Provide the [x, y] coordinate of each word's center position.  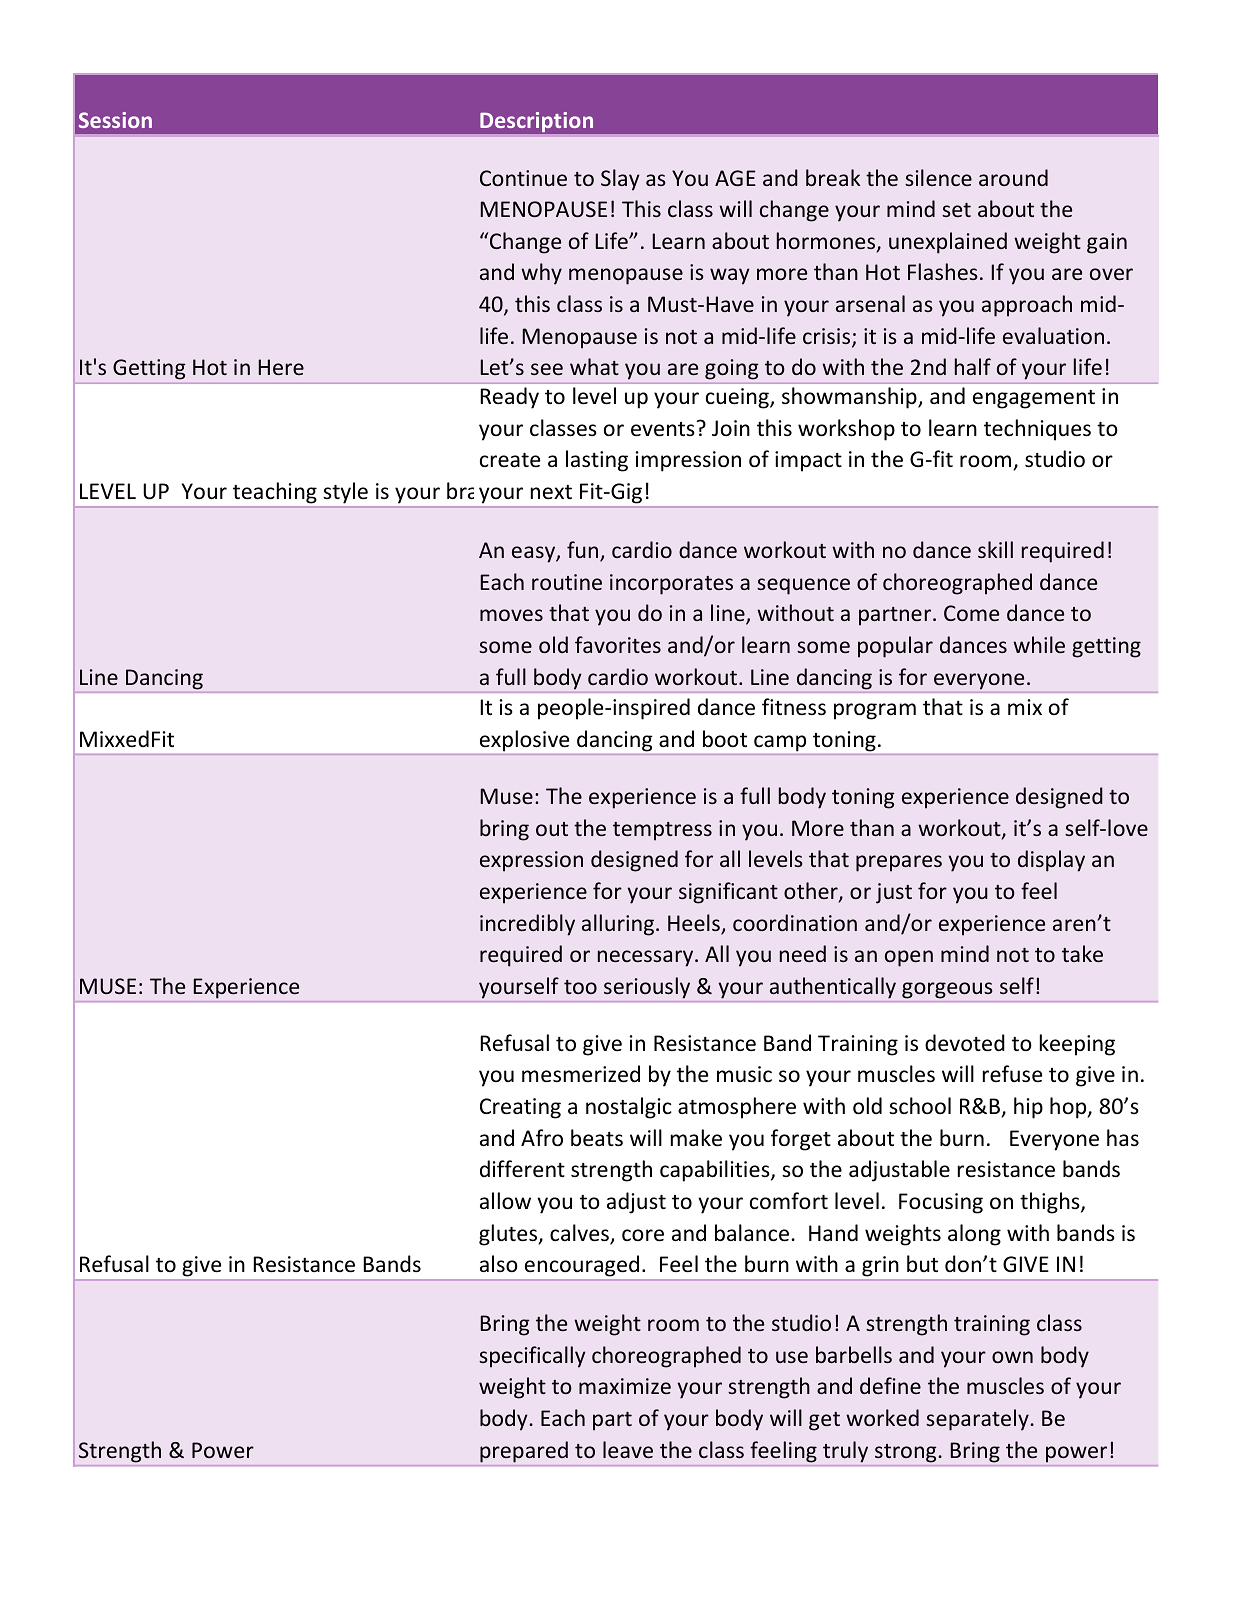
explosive [524, 741]
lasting [597, 461]
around [1013, 177]
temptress [662, 831]
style [346, 492]
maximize [625, 1386]
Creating [520, 1108]
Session [115, 120]
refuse [1012, 1074]
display [1051, 861]
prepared [524, 1452]
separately [977, 1420]
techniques [1037, 430]
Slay [620, 180]
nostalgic [629, 1108]
